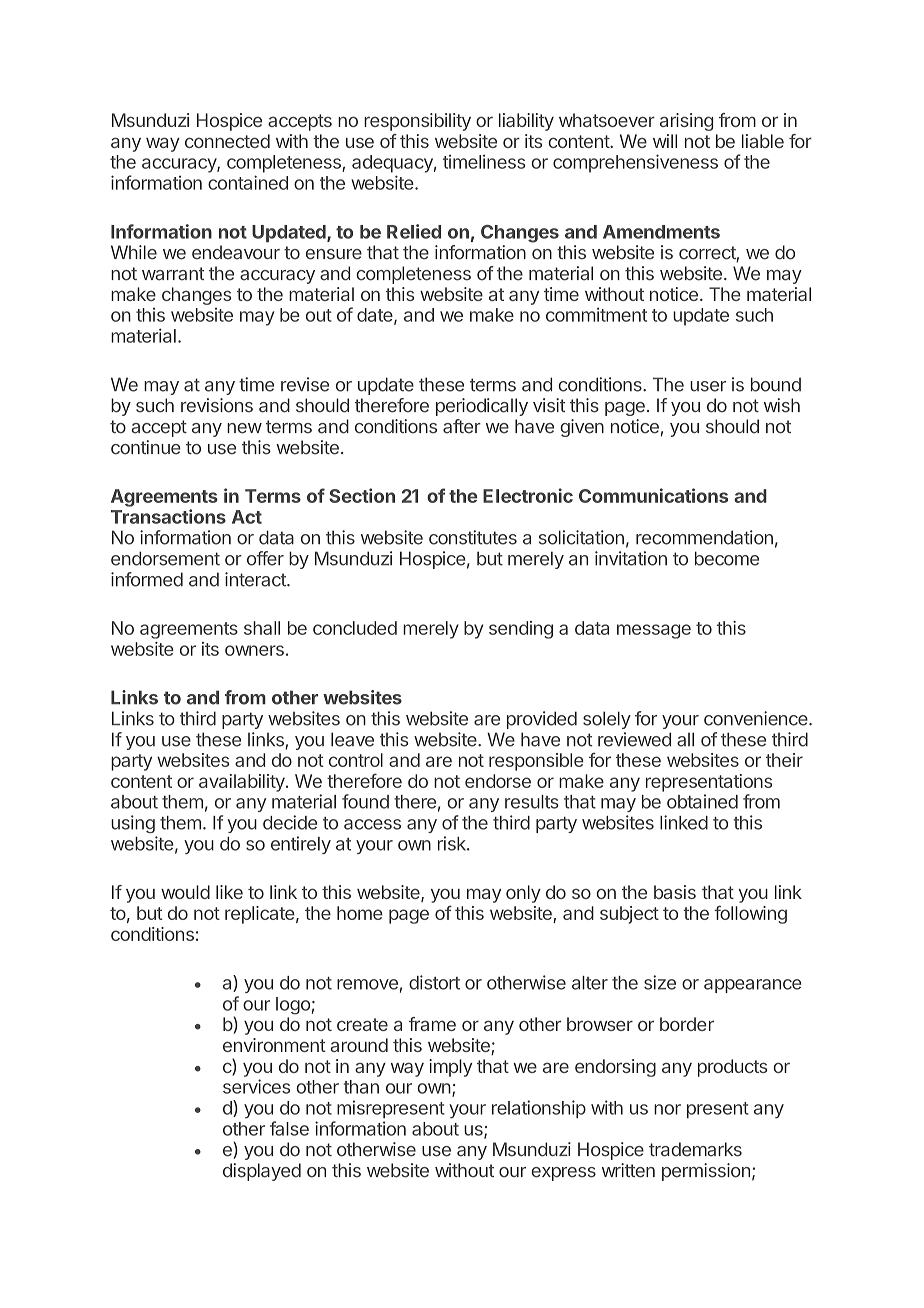 This screenshot has width=924, height=1308. Describe the element at coordinates (695, 1149) in the screenshot. I see `trademarks` at that location.
